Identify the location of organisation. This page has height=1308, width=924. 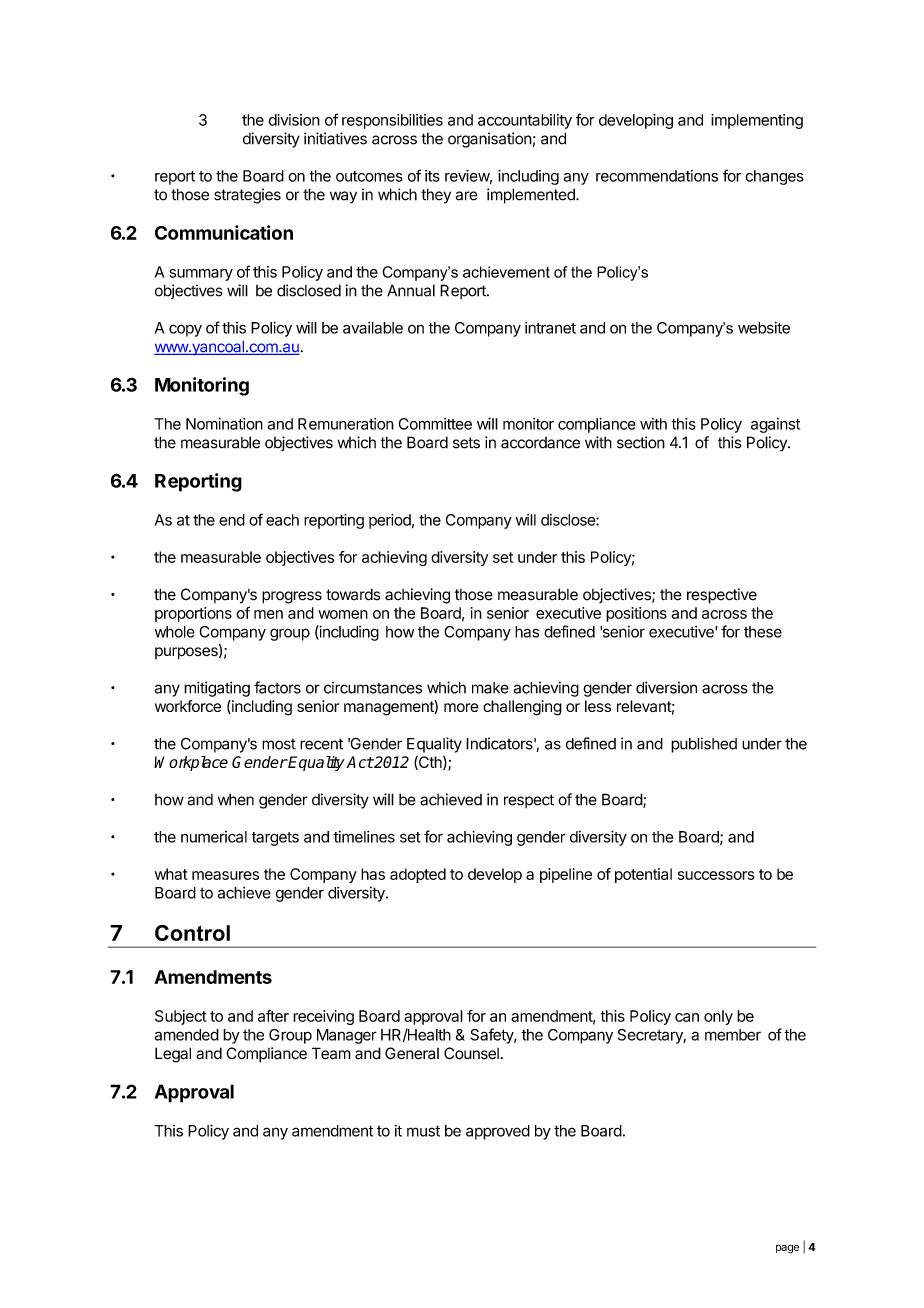
(490, 140).
